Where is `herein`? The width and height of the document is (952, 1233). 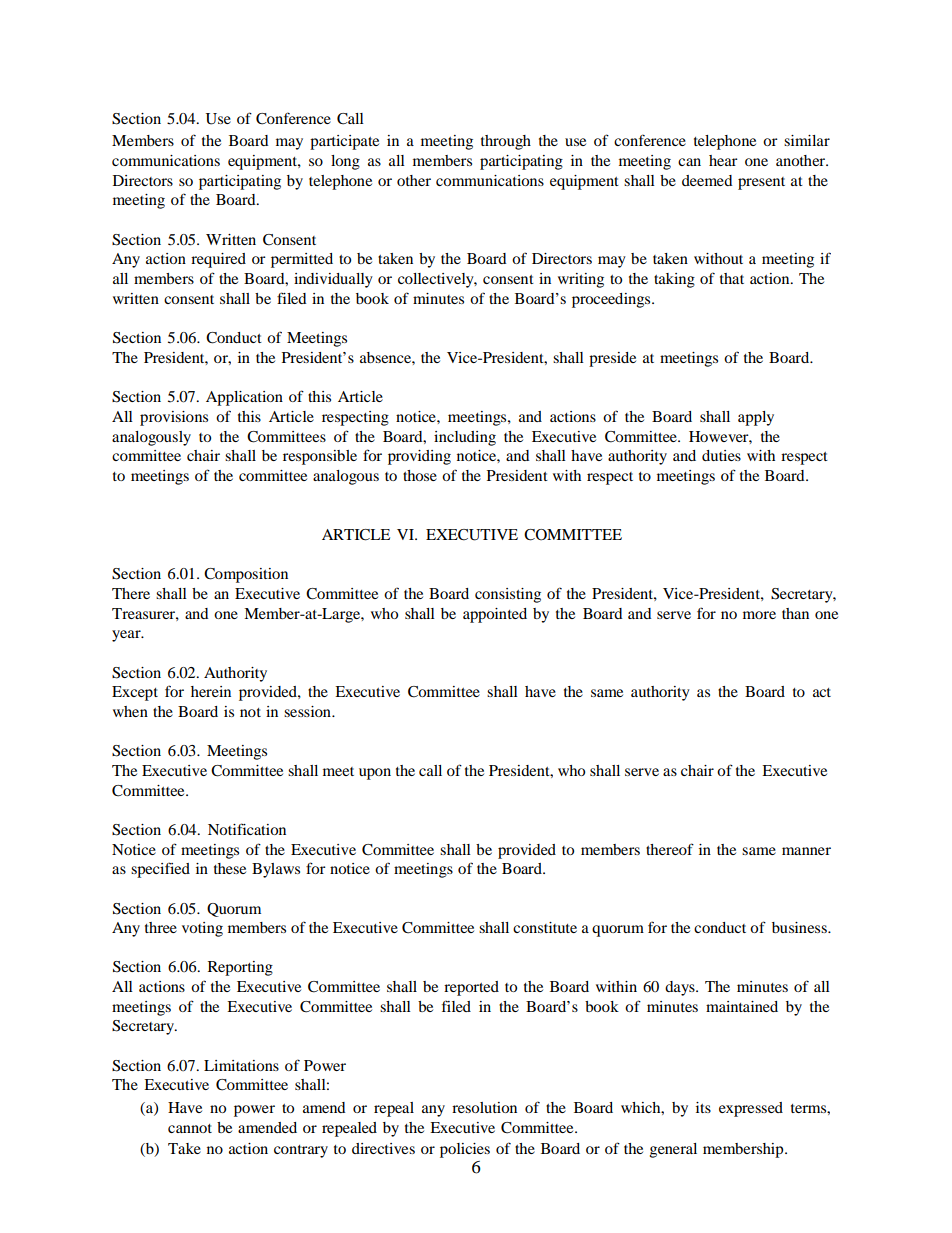
herein is located at coordinates (211, 691).
